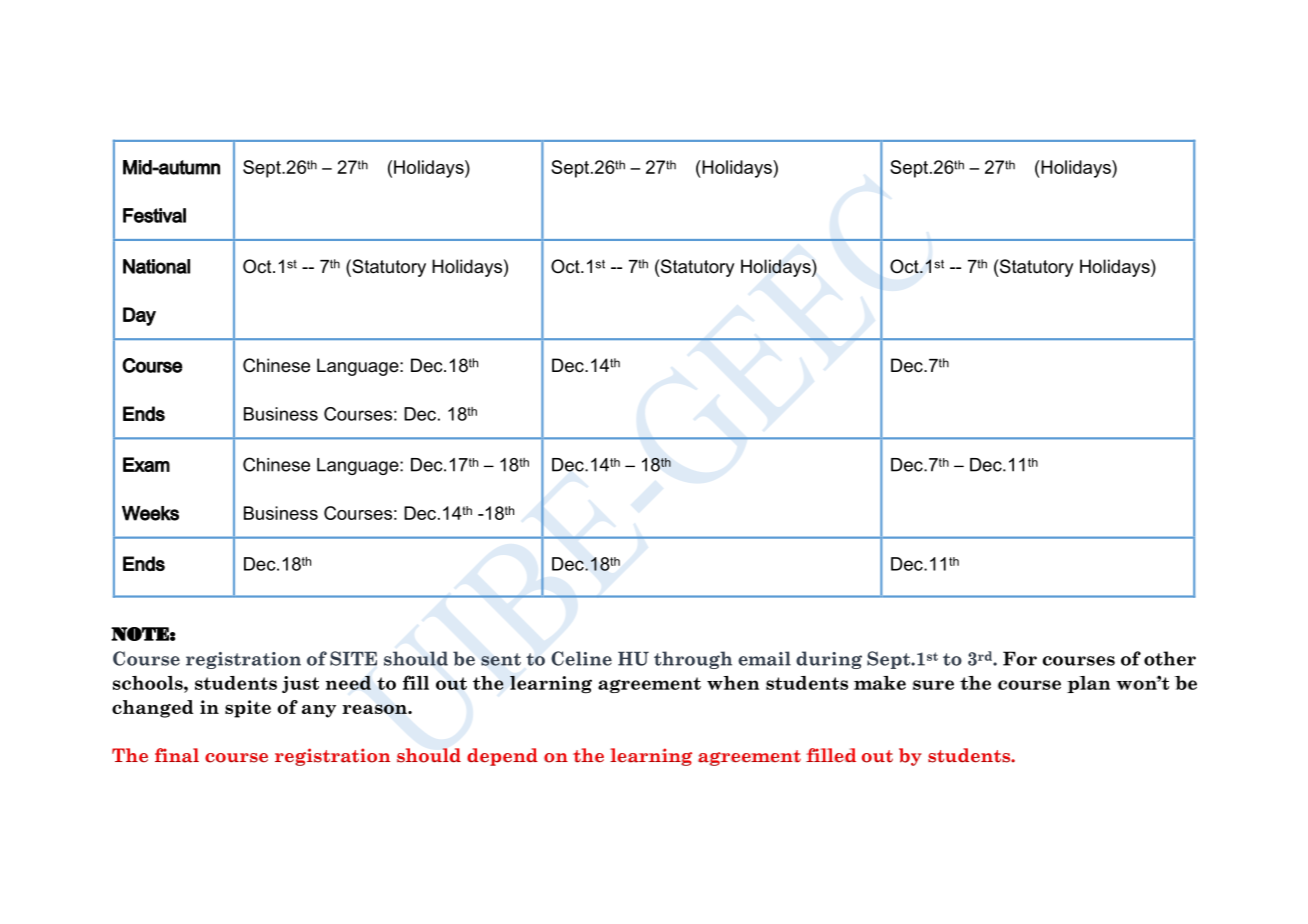 This document has height=924, width=1308. What do you see at coordinates (1020, 658) in the document?
I see `For` at bounding box center [1020, 658].
